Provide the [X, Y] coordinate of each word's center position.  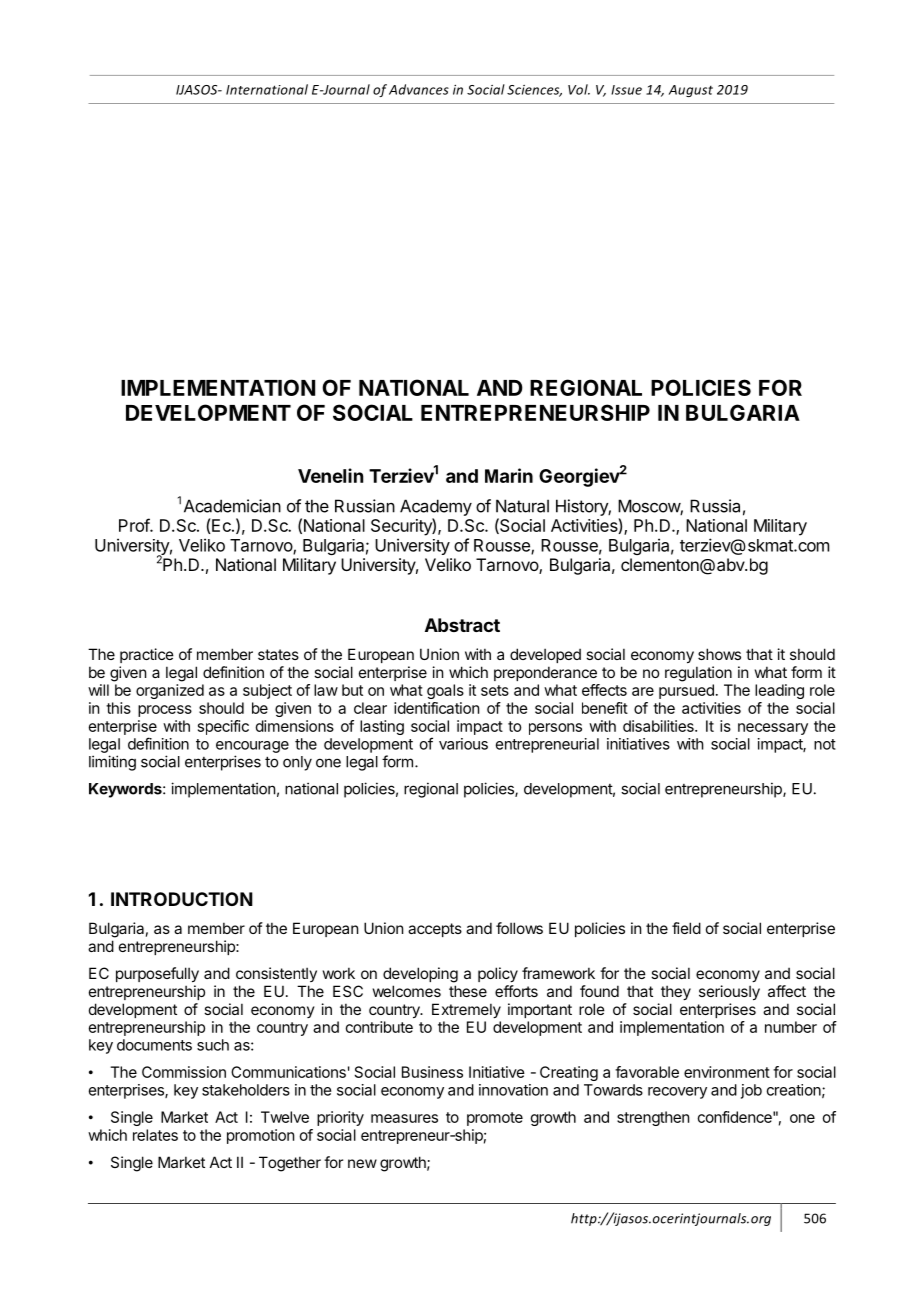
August [691, 91]
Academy [436, 507]
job [751, 1091]
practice [147, 655]
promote [495, 1119]
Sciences [534, 91]
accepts [435, 930]
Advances [419, 89]
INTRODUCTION [182, 899]
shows [719, 654]
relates [155, 1135]
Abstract [462, 625]
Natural [522, 506]
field [686, 928]
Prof [135, 525]
